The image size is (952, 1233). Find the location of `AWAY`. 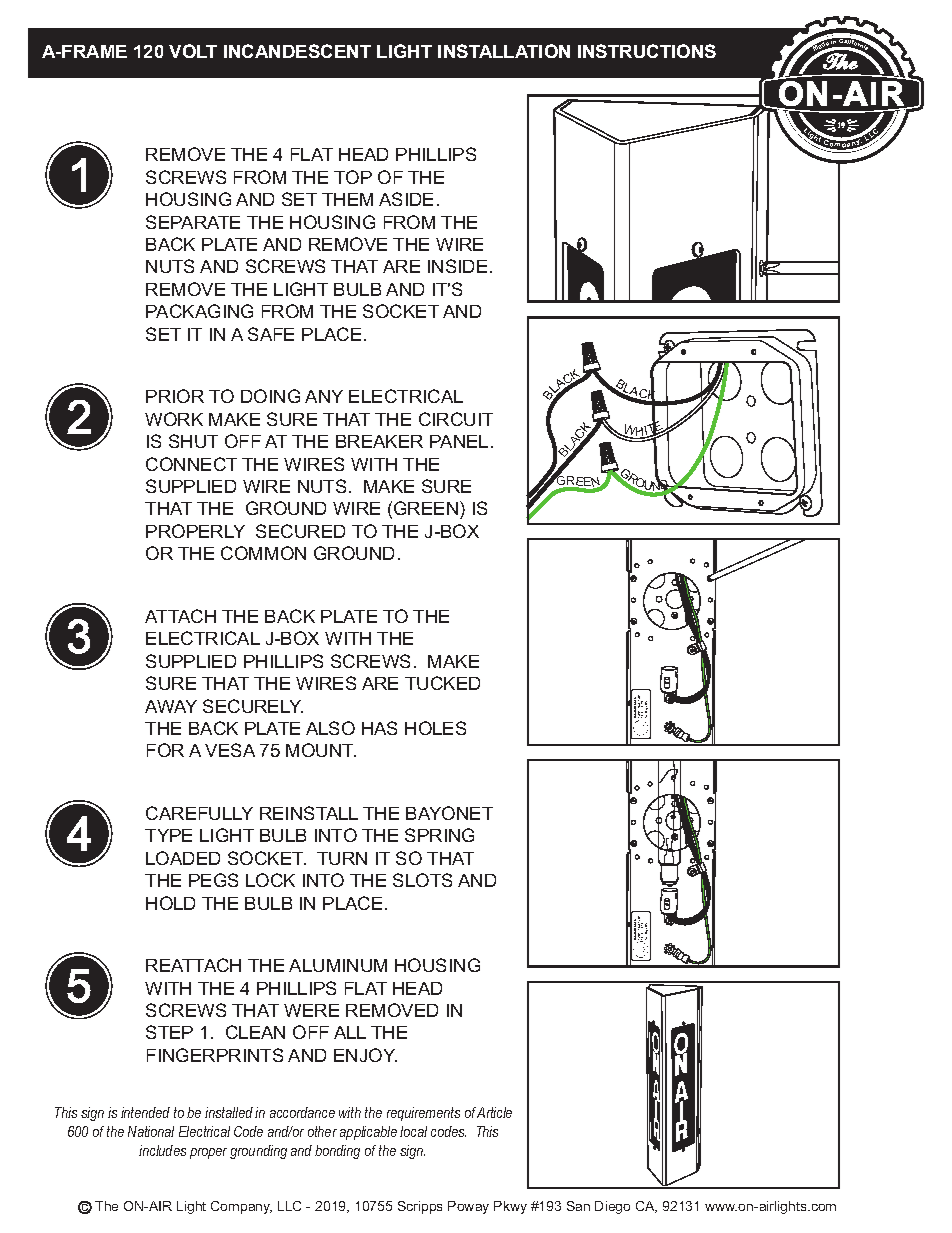

AWAY is located at coordinates (171, 706).
